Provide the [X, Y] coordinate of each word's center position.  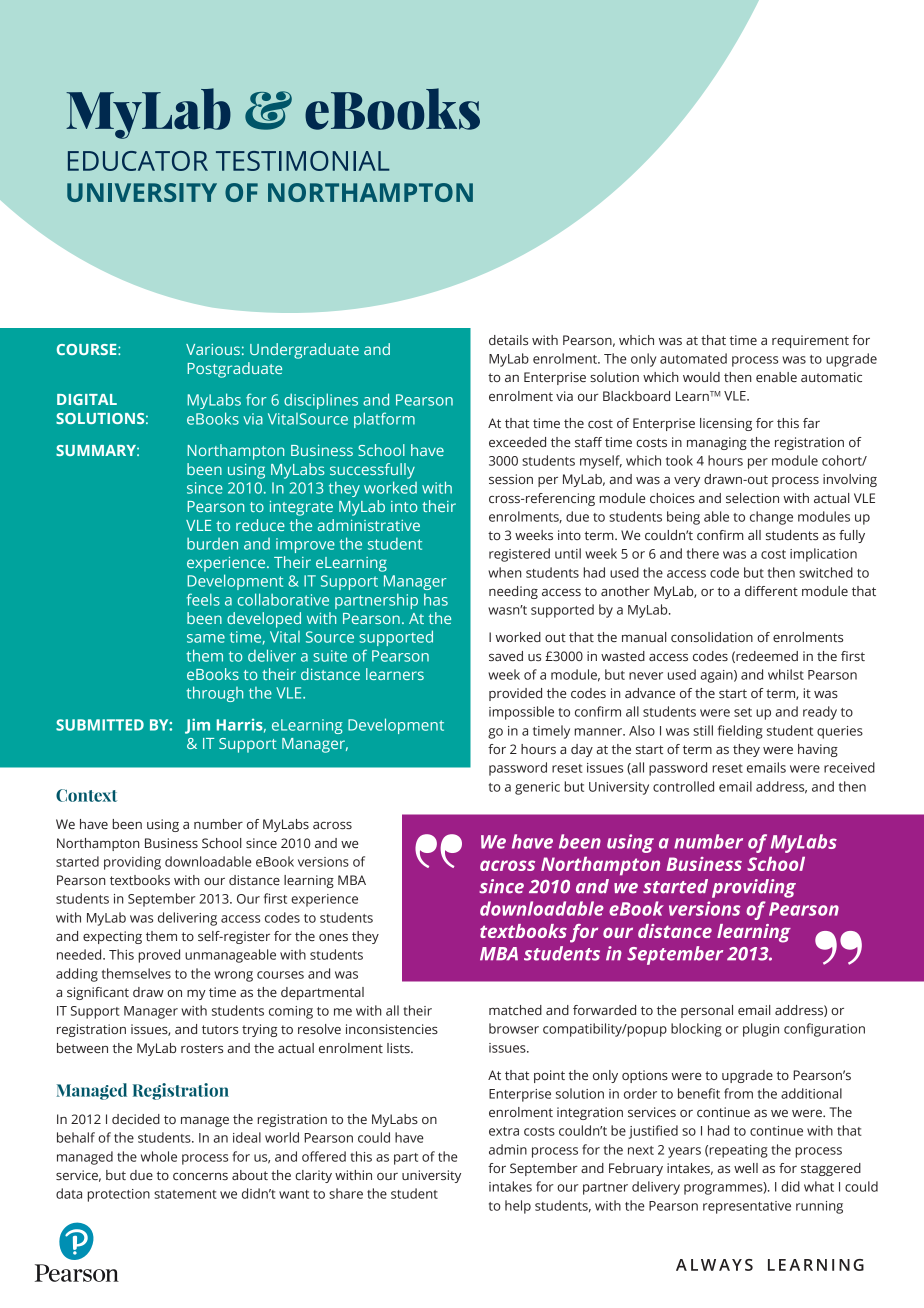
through [214, 694]
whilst [786, 674]
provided [515, 694]
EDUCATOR [138, 161]
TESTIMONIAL [303, 161]
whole [159, 1156]
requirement [810, 341]
